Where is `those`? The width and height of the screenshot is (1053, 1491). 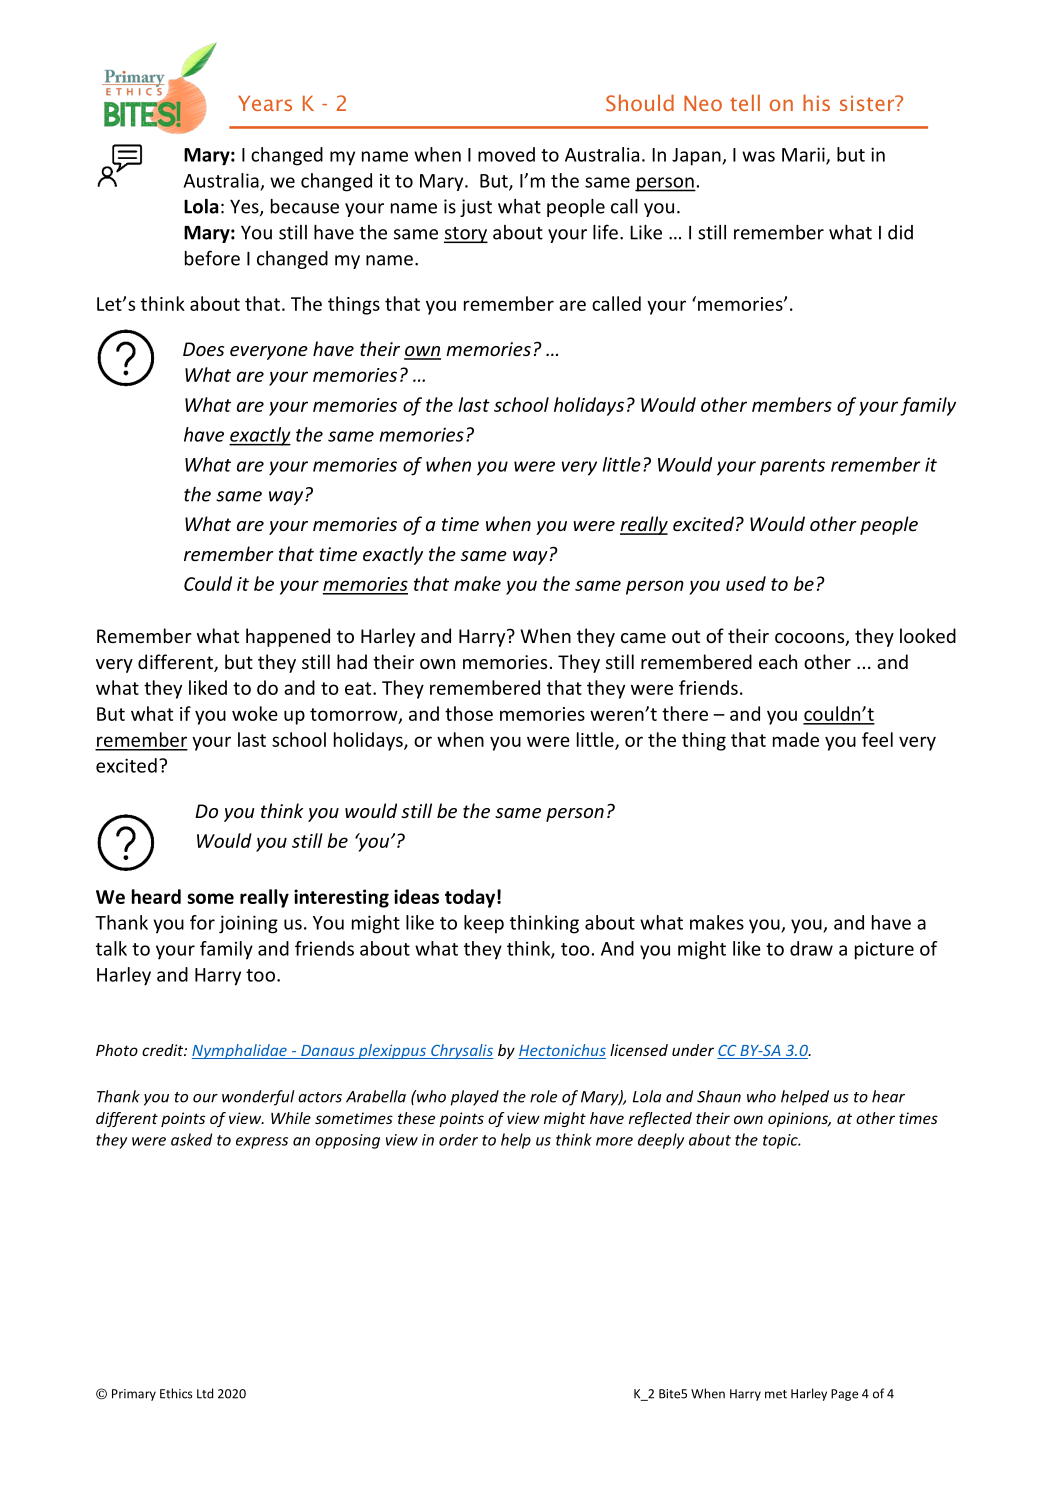
those is located at coordinates (469, 713).
